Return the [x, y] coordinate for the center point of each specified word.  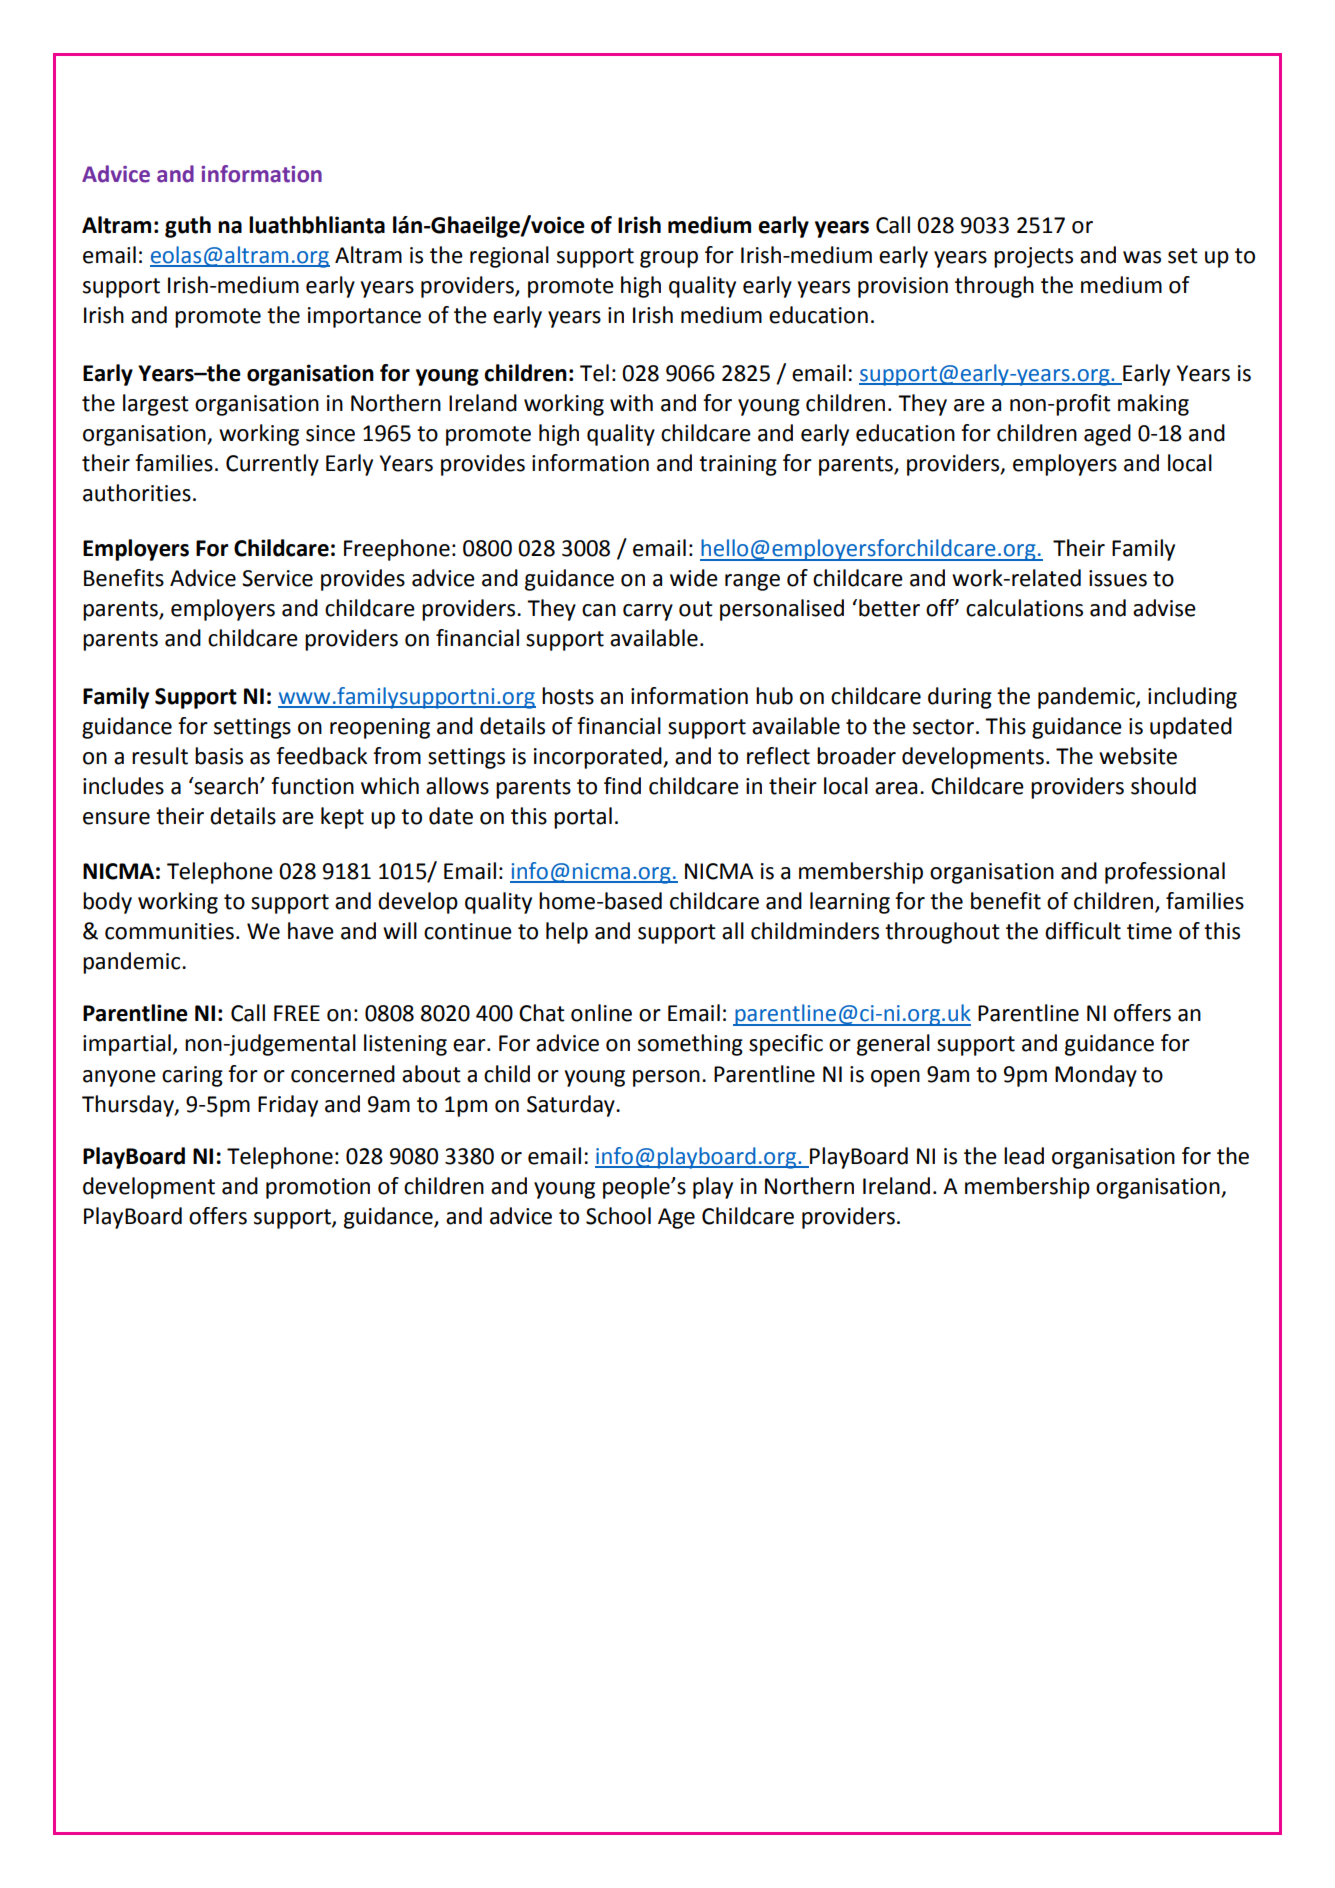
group [669, 259]
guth [188, 227]
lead [1024, 1156]
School [618, 1216]
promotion [318, 1188]
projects [1033, 257]
